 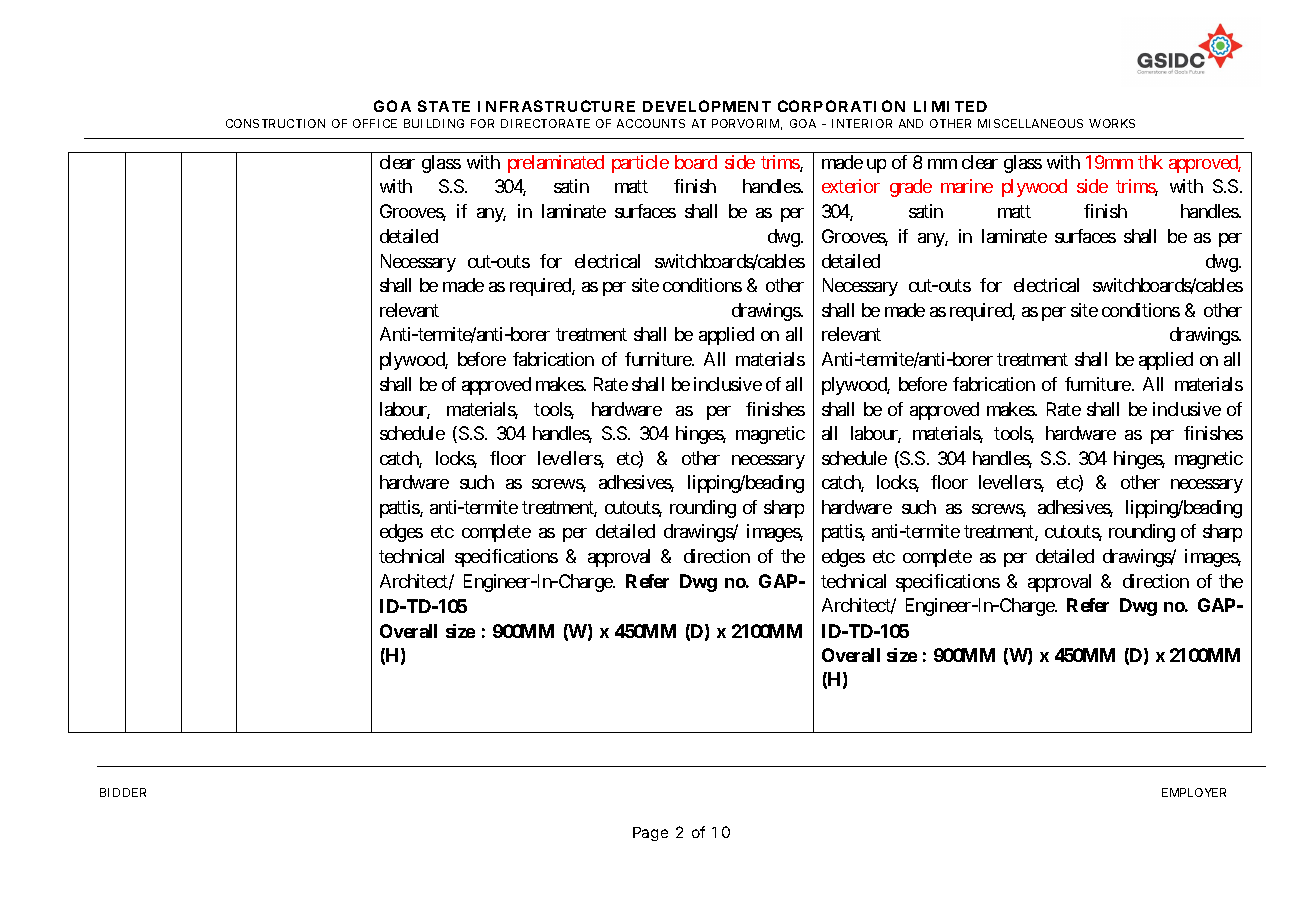 What do you see at coordinates (851, 186) in the image?
I see `exterior` at bounding box center [851, 186].
